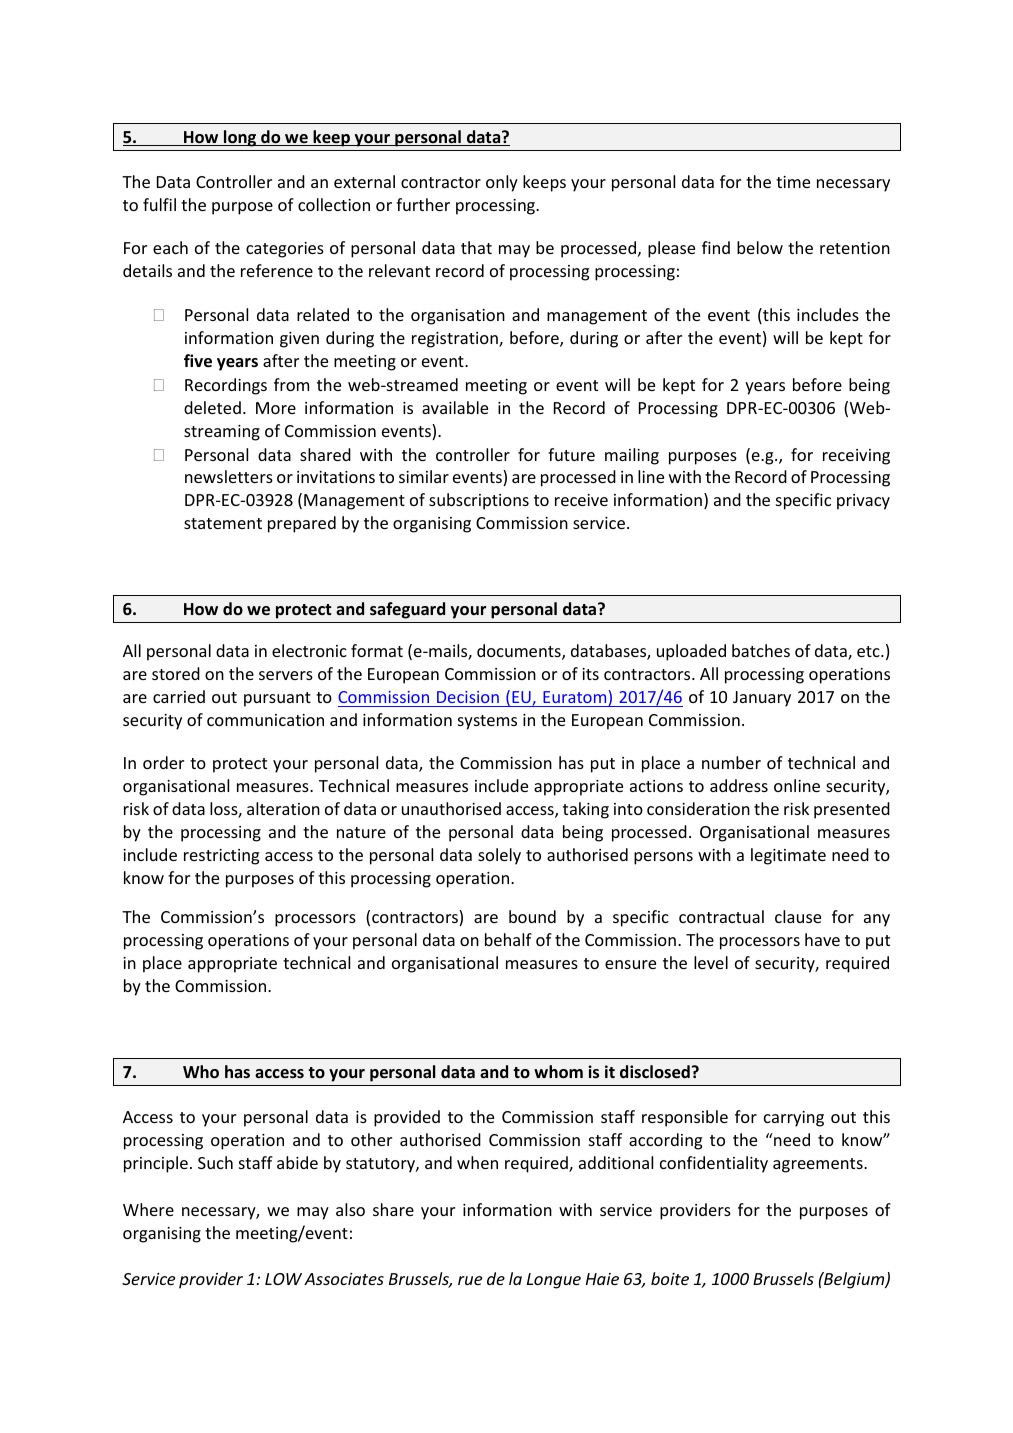  Describe the element at coordinates (148, 1209) in the screenshot. I see `Where` at that location.
